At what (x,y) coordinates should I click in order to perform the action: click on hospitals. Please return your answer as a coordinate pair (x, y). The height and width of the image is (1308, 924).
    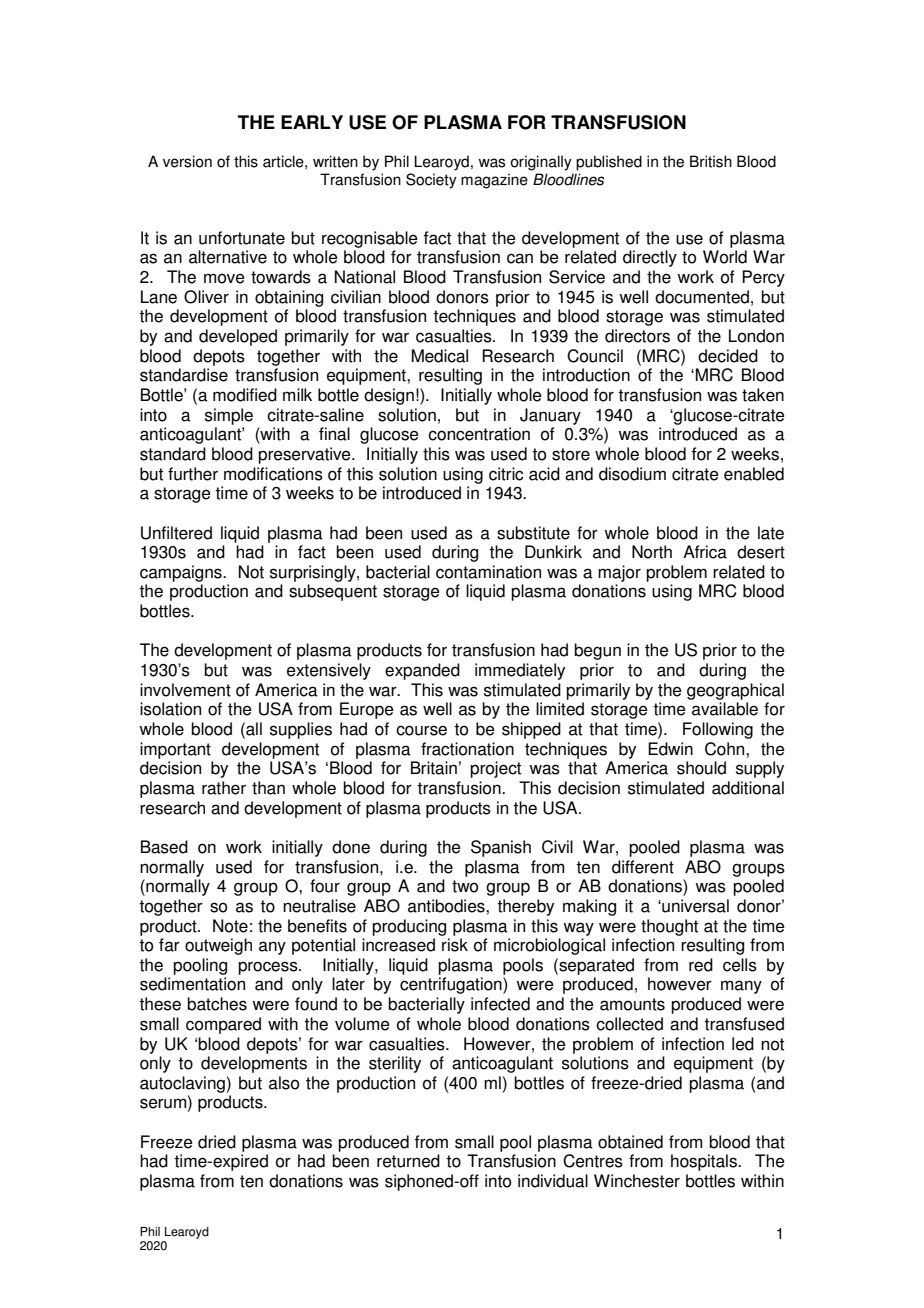
    Looking at the image, I should click on (705, 1162).
